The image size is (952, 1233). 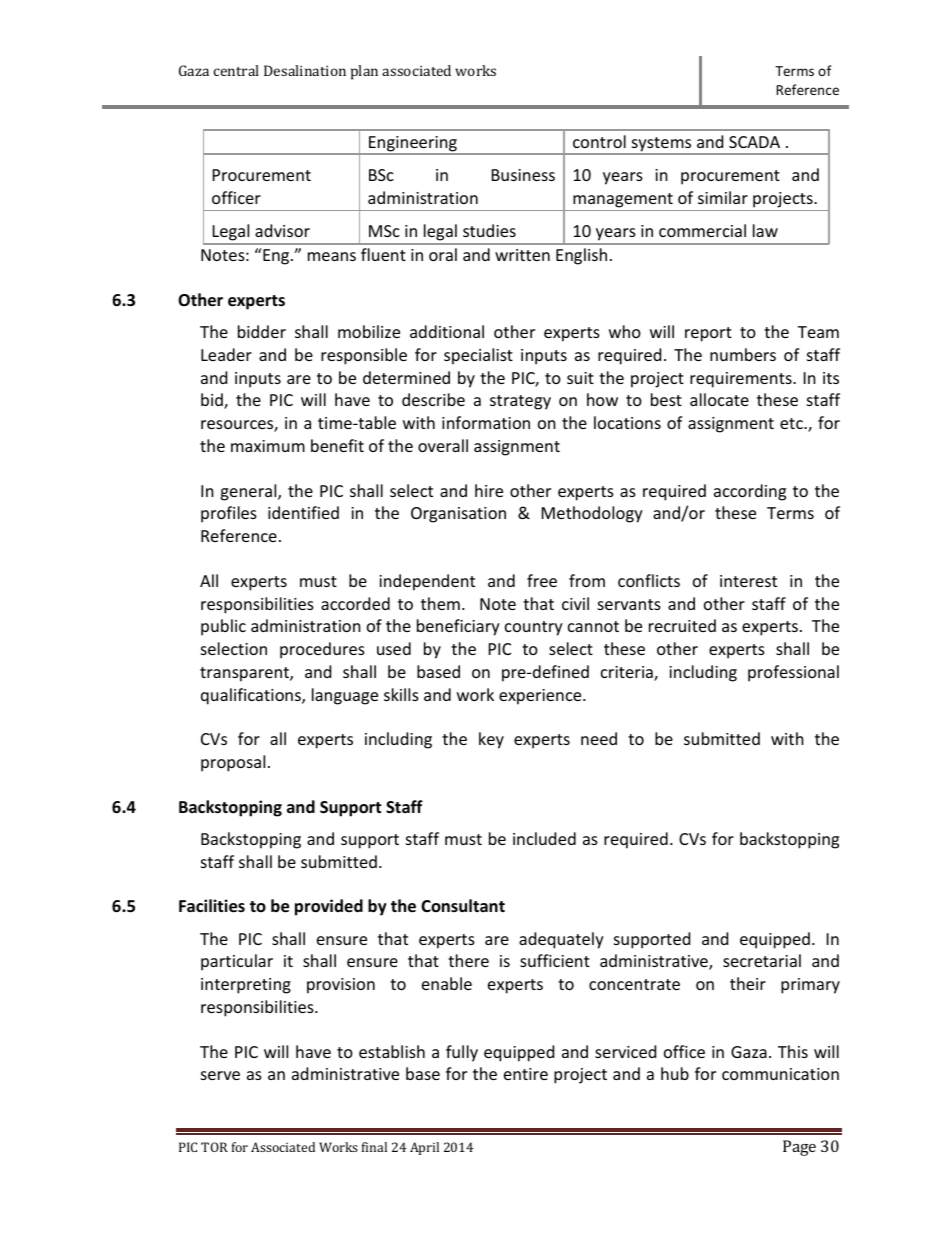 I want to click on SCADA, so click(x=754, y=142).
